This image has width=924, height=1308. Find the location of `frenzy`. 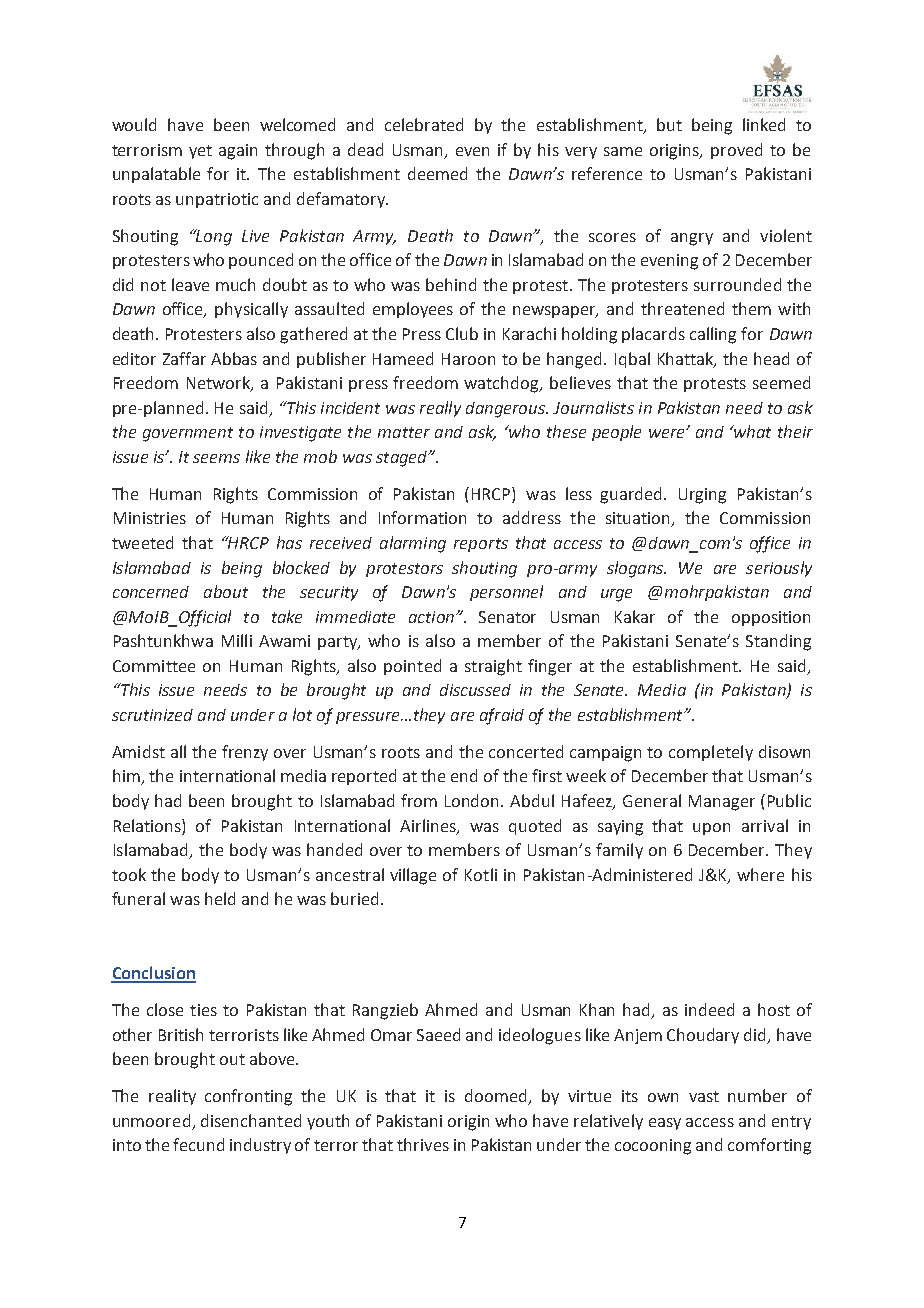

frenzy is located at coordinates (245, 753).
